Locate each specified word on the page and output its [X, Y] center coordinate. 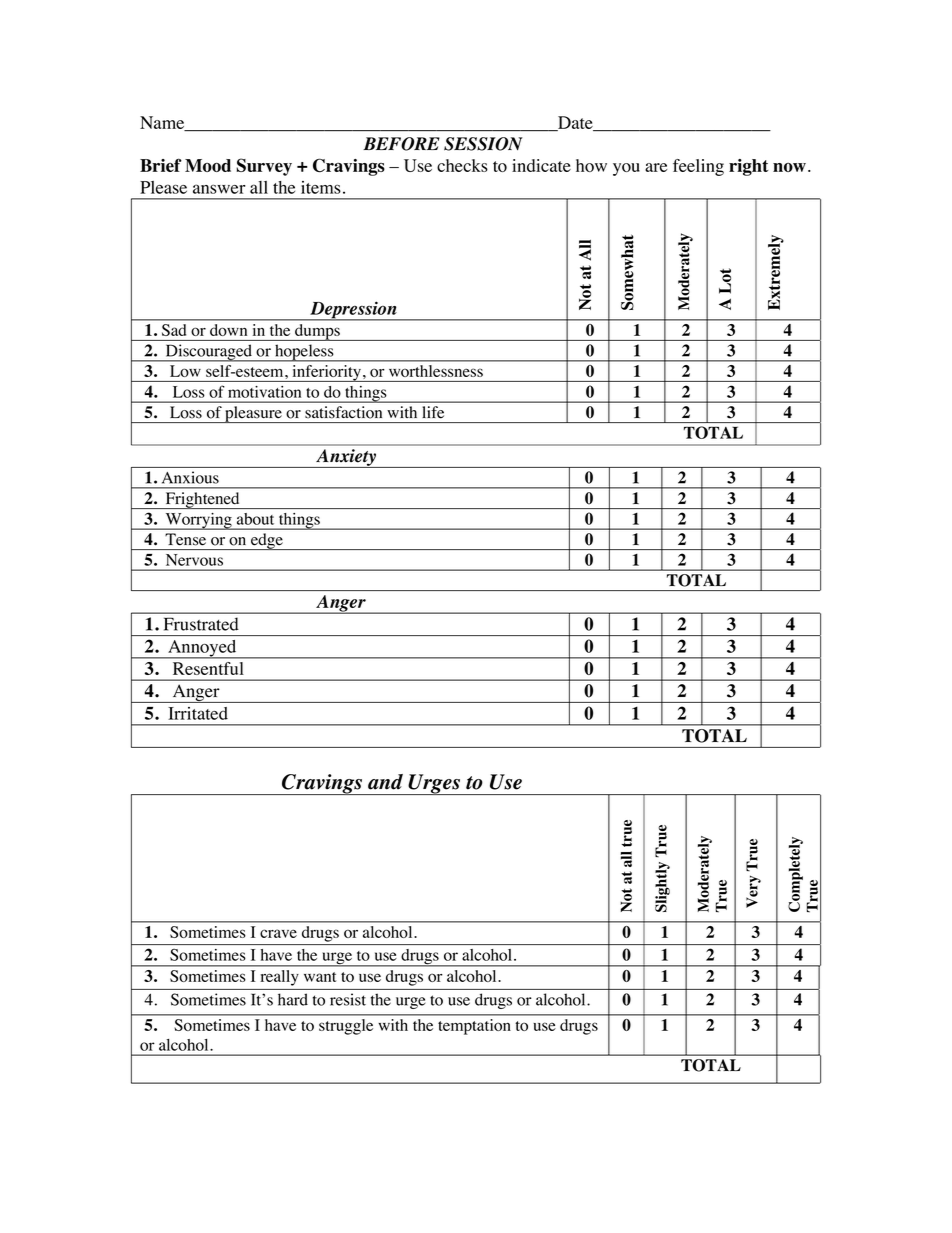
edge [267, 541]
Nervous [194, 560]
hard [293, 999]
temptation [474, 1027]
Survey [264, 167]
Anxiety [346, 458]
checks [462, 165]
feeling [698, 167]
